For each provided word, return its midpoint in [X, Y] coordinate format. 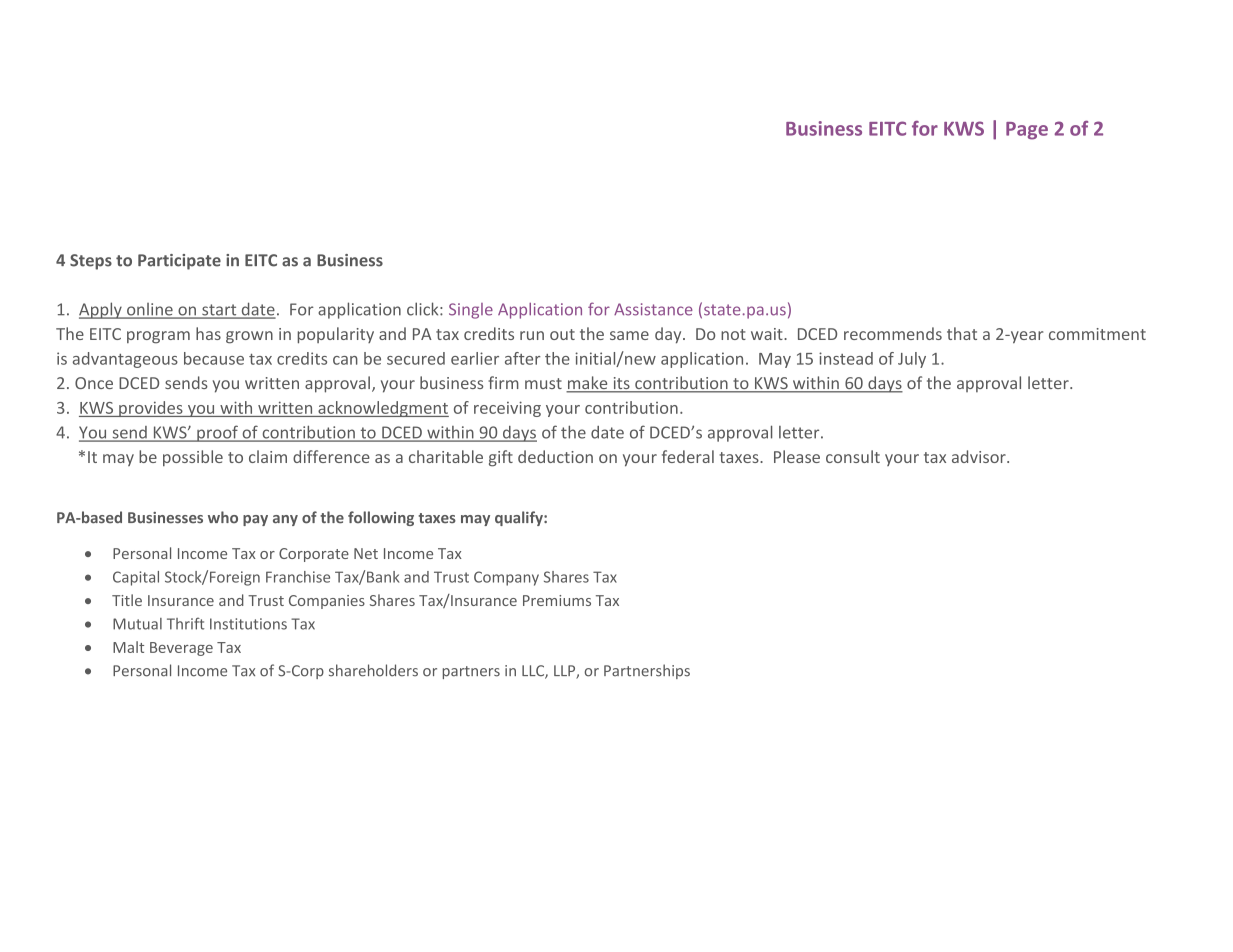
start [219, 311]
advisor [980, 456]
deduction [555, 456]
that [962, 333]
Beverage [181, 649]
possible [193, 458]
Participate [179, 262]
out [562, 334]
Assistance [653, 309]
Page [1027, 131]
